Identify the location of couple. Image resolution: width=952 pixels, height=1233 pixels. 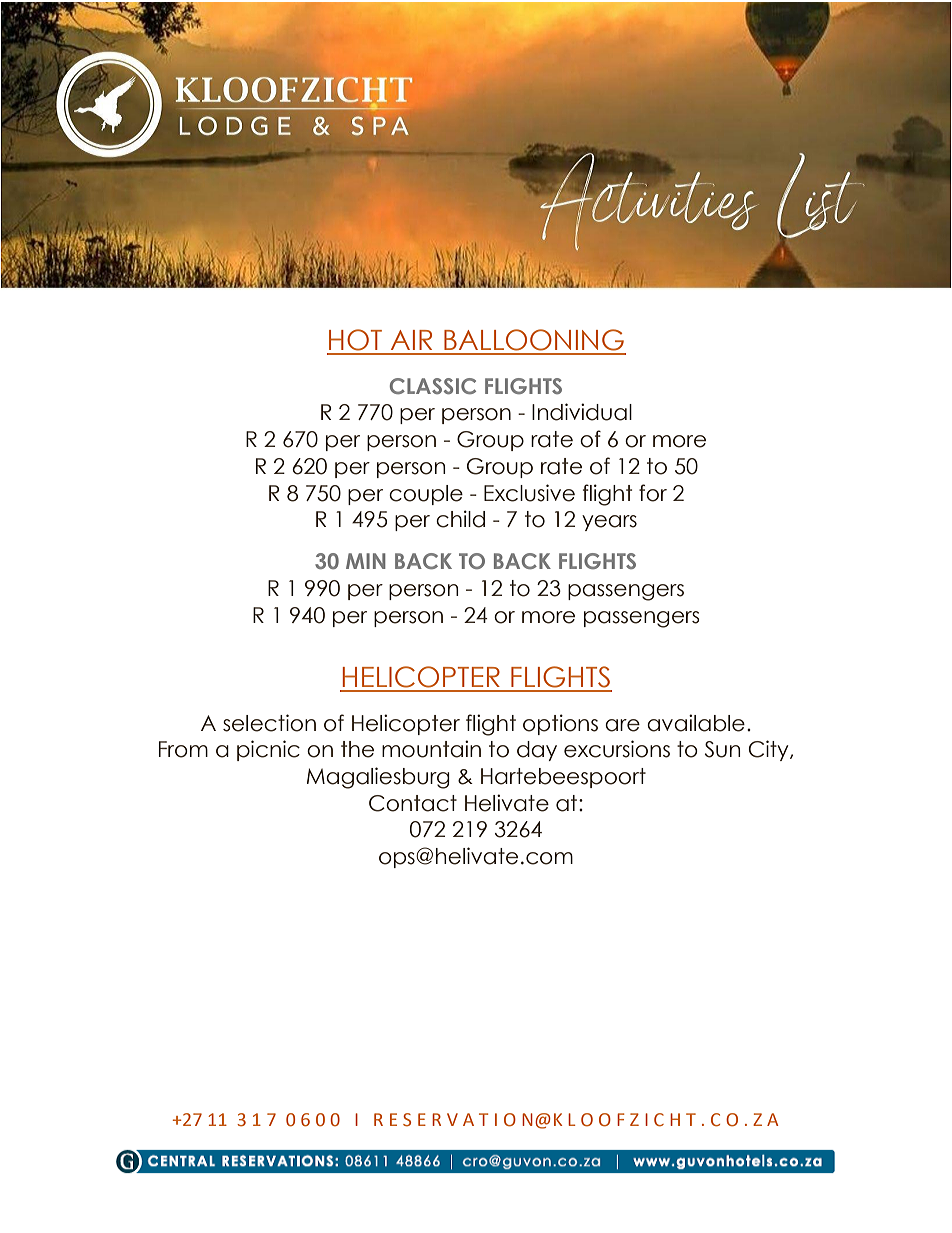
(426, 495).
